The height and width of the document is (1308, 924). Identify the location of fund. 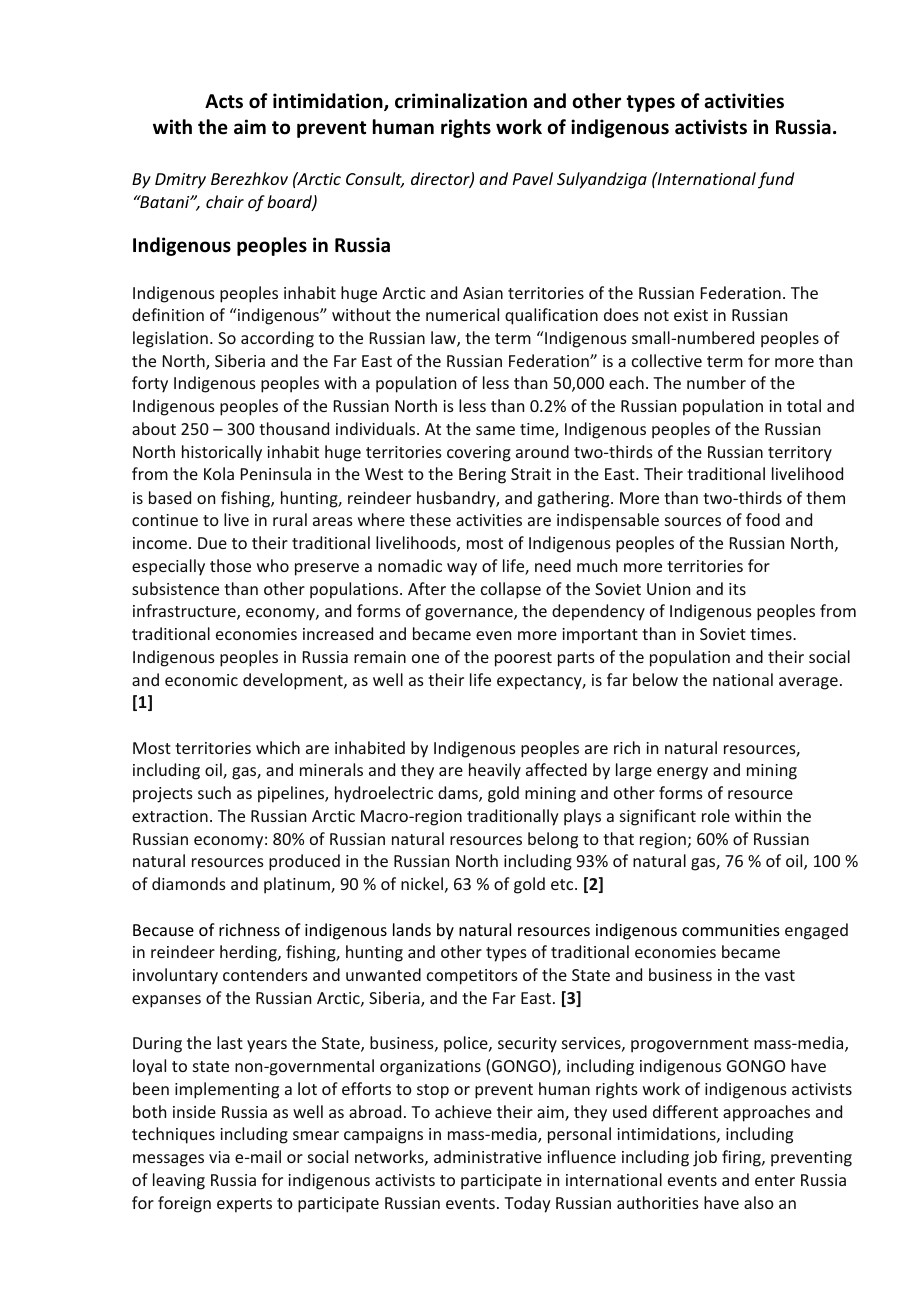
(776, 180).
